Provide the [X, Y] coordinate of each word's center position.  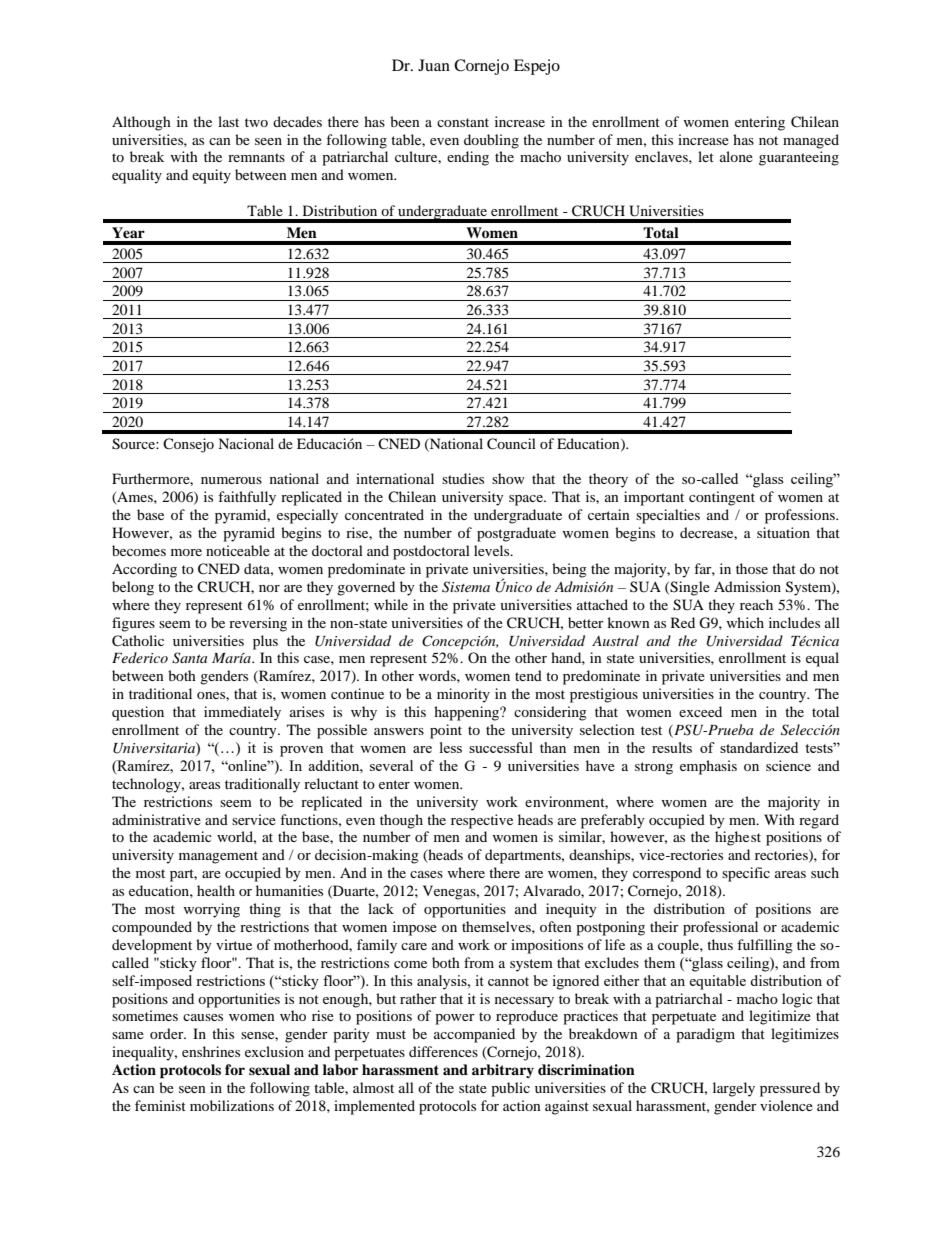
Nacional [246, 443]
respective [482, 821]
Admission [747, 586]
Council [511, 444]
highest [738, 838]
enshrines [211, 1051]
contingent [722, 498]
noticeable [238, 550]
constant [463, 122]
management [218, 857]
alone [736, 156]
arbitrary [503, 1071]
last [228, 121]
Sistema [466, 587]
